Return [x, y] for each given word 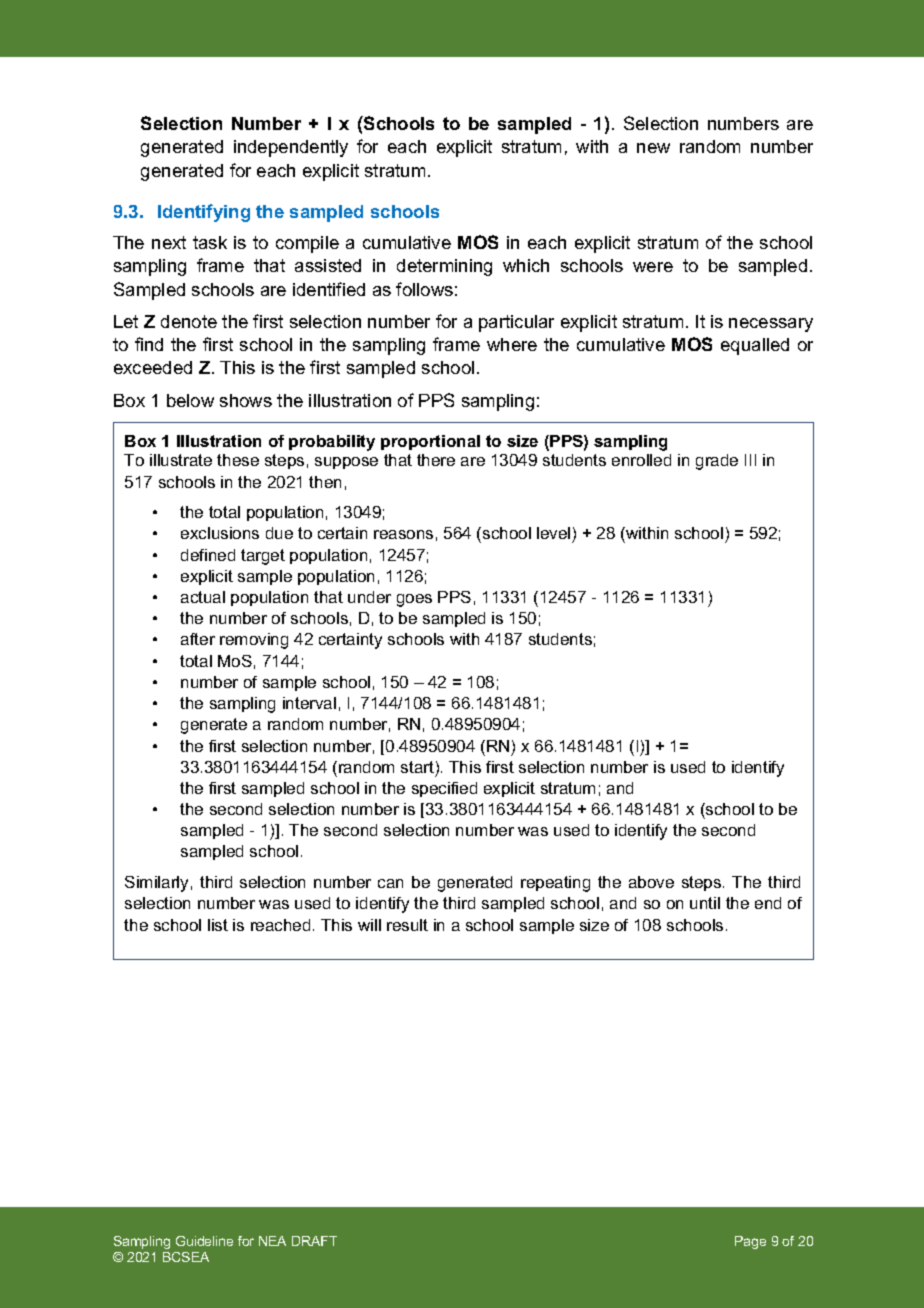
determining [444, 267]
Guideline [204, 1241]
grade [717, 462]
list [218, 925]
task [210, 242]
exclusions [220, 533]
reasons [403, 534]
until [705, 903]
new [653, 148]
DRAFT [314, 1241]
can [390, 883]
